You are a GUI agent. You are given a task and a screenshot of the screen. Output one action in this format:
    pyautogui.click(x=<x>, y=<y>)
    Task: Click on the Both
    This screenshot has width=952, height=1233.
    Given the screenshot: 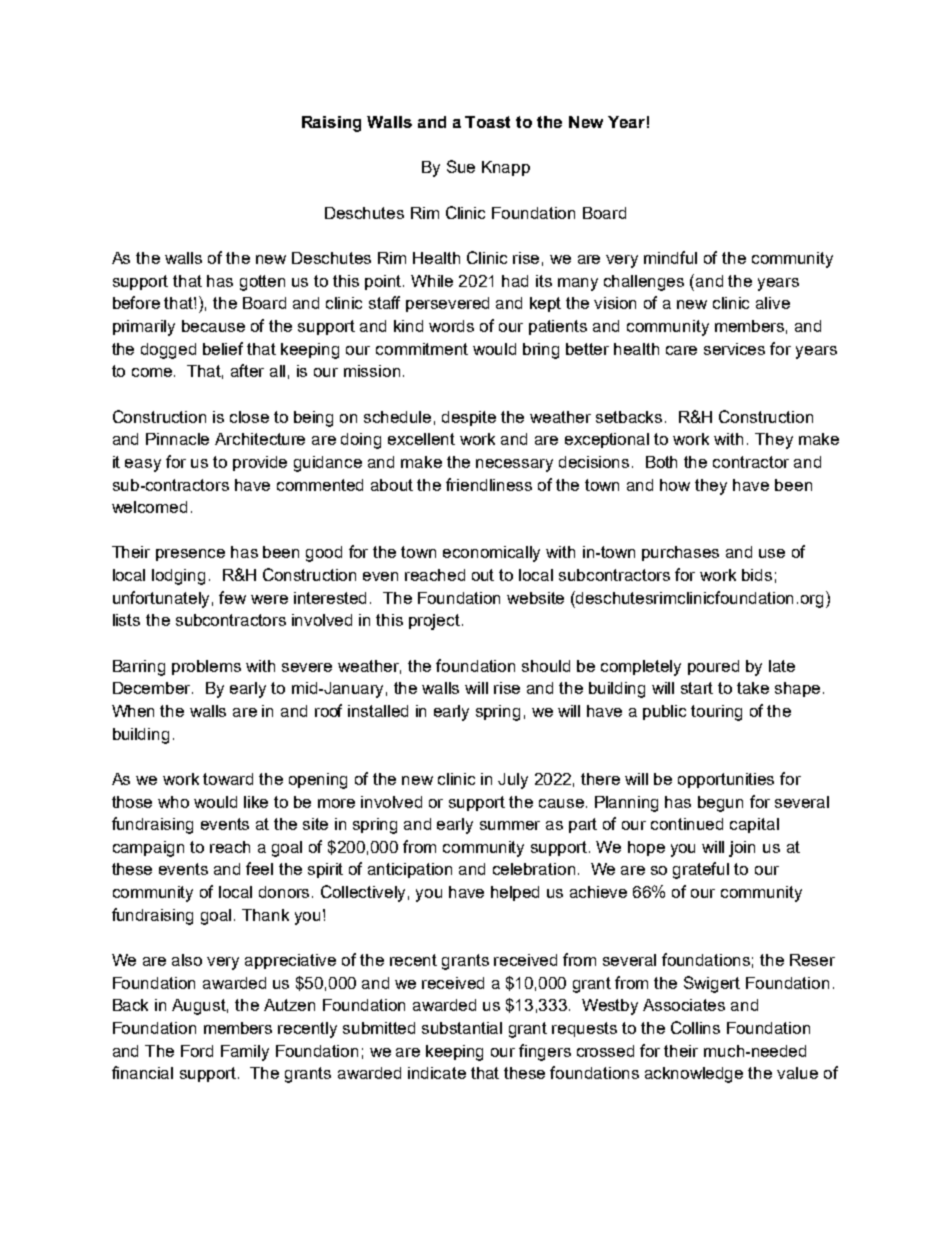 What is the action you would take?
    pyautogui.click(x=661, y=462)
